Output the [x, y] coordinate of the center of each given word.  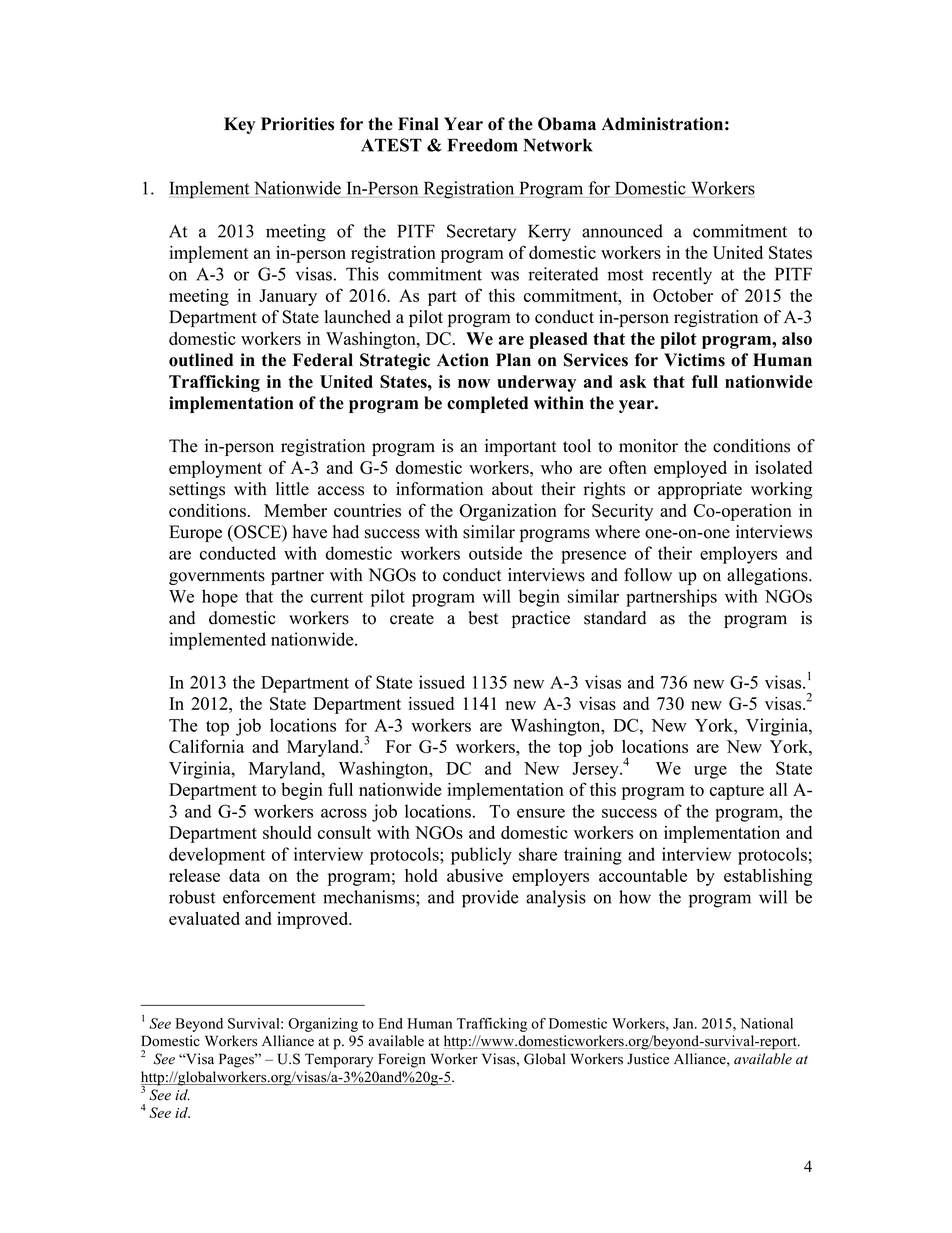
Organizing [323, 1025]
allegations [768, 576]
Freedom [483, 145]
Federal [323, 360]
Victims [694, 360]
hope [220, 598]
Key [239, 125]
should [287, 832]
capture [737, 792]
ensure [541, 813]
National [766, 1023]
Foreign [402, 1060]
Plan [513, 359]
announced [622, 231]
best [483, 618]
